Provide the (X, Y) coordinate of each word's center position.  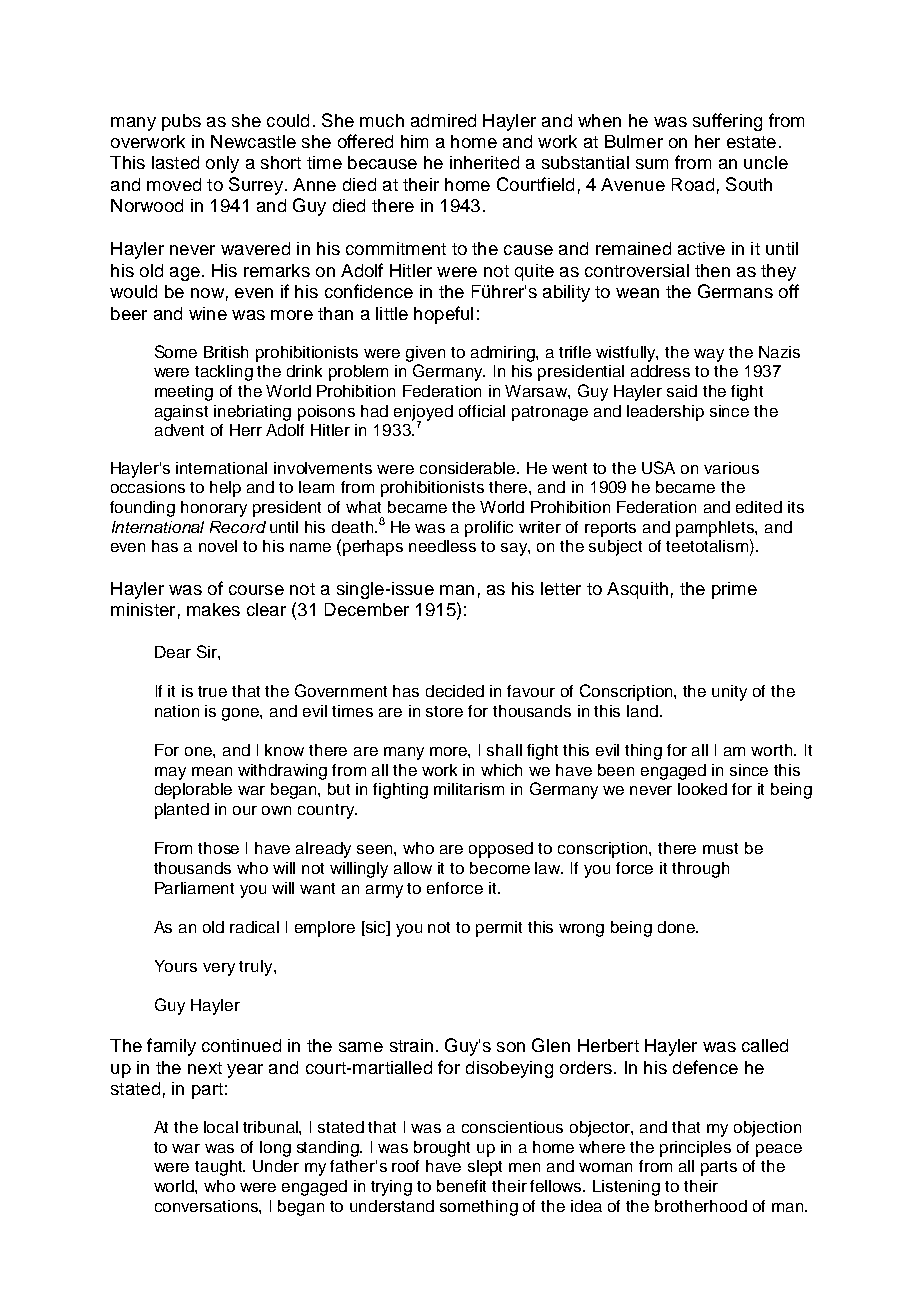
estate (751, 142)
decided (455, 691)
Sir (208, 651)
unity (729, 693)
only (222, 164)
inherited (484, 162)
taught (220, 1168)
